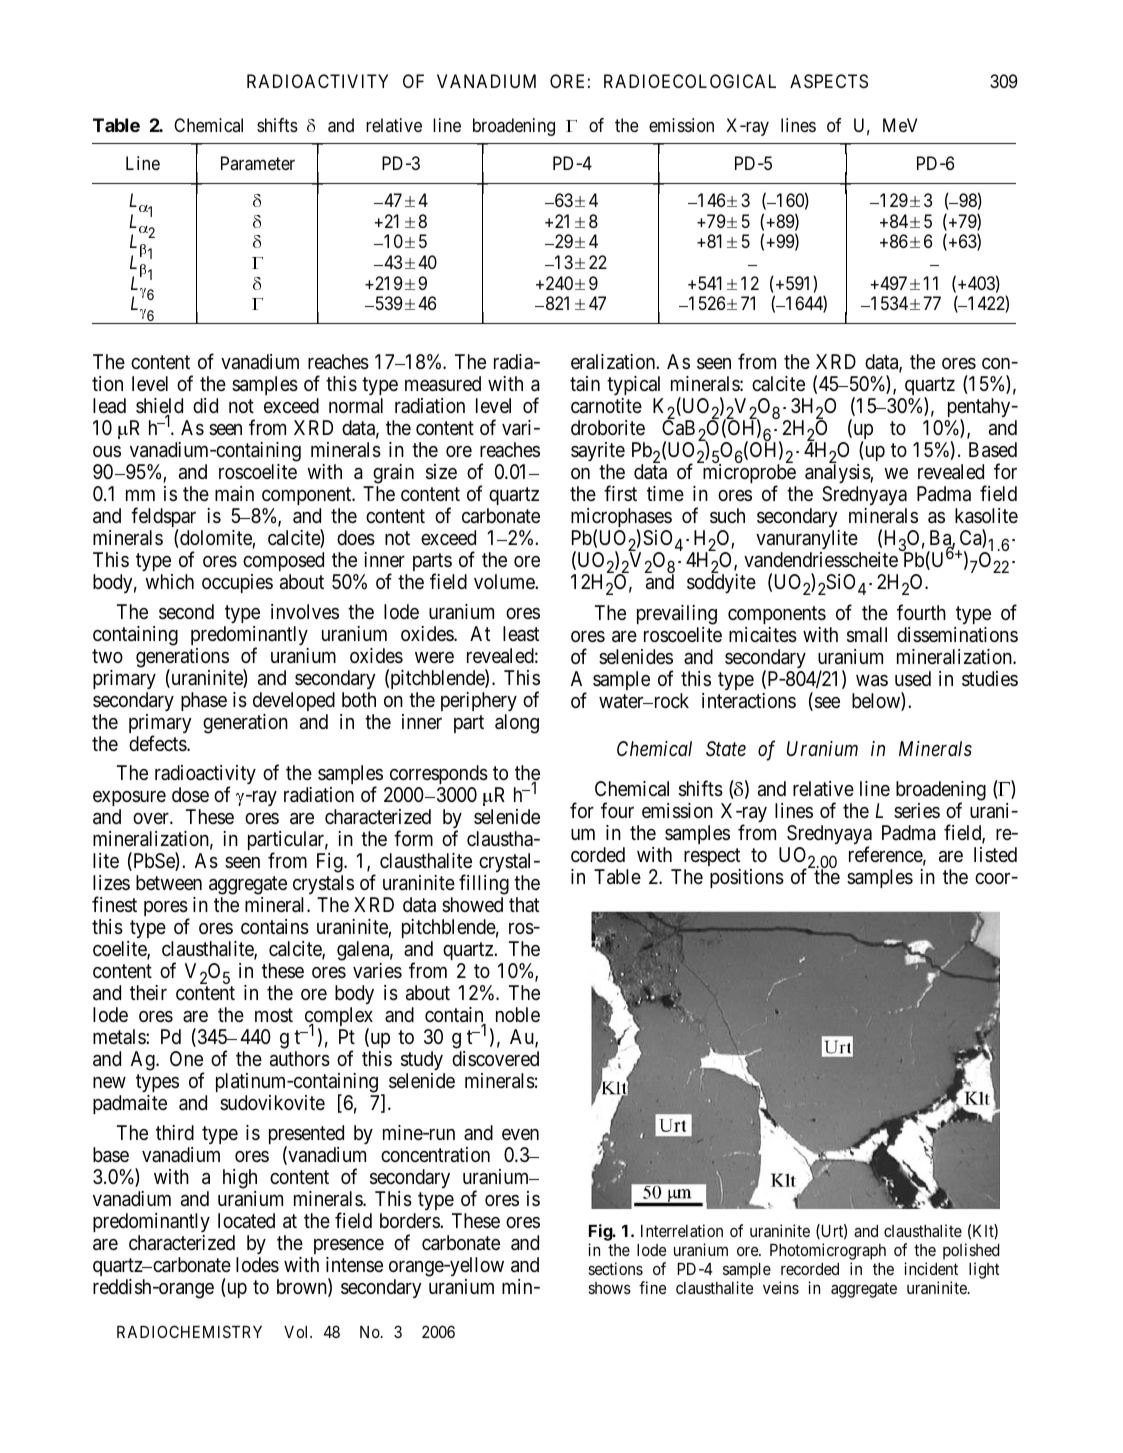 The height and width of the page is (1453, 1123). Describe the element at coordinates (995, 854) in the page. I see `listed` at that location.
